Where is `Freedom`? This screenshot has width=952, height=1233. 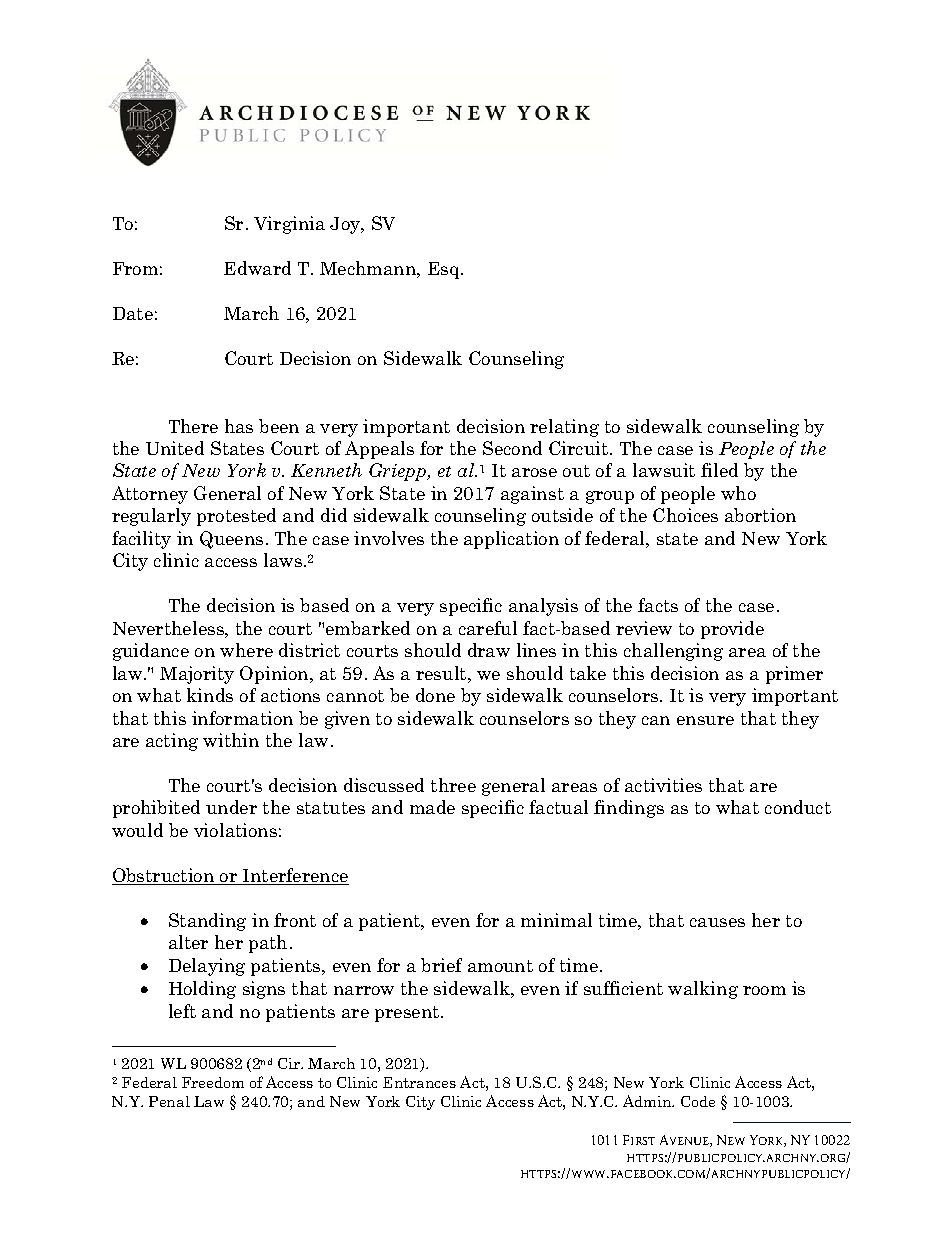 Freedom is located at coordinates (213, 1082).
